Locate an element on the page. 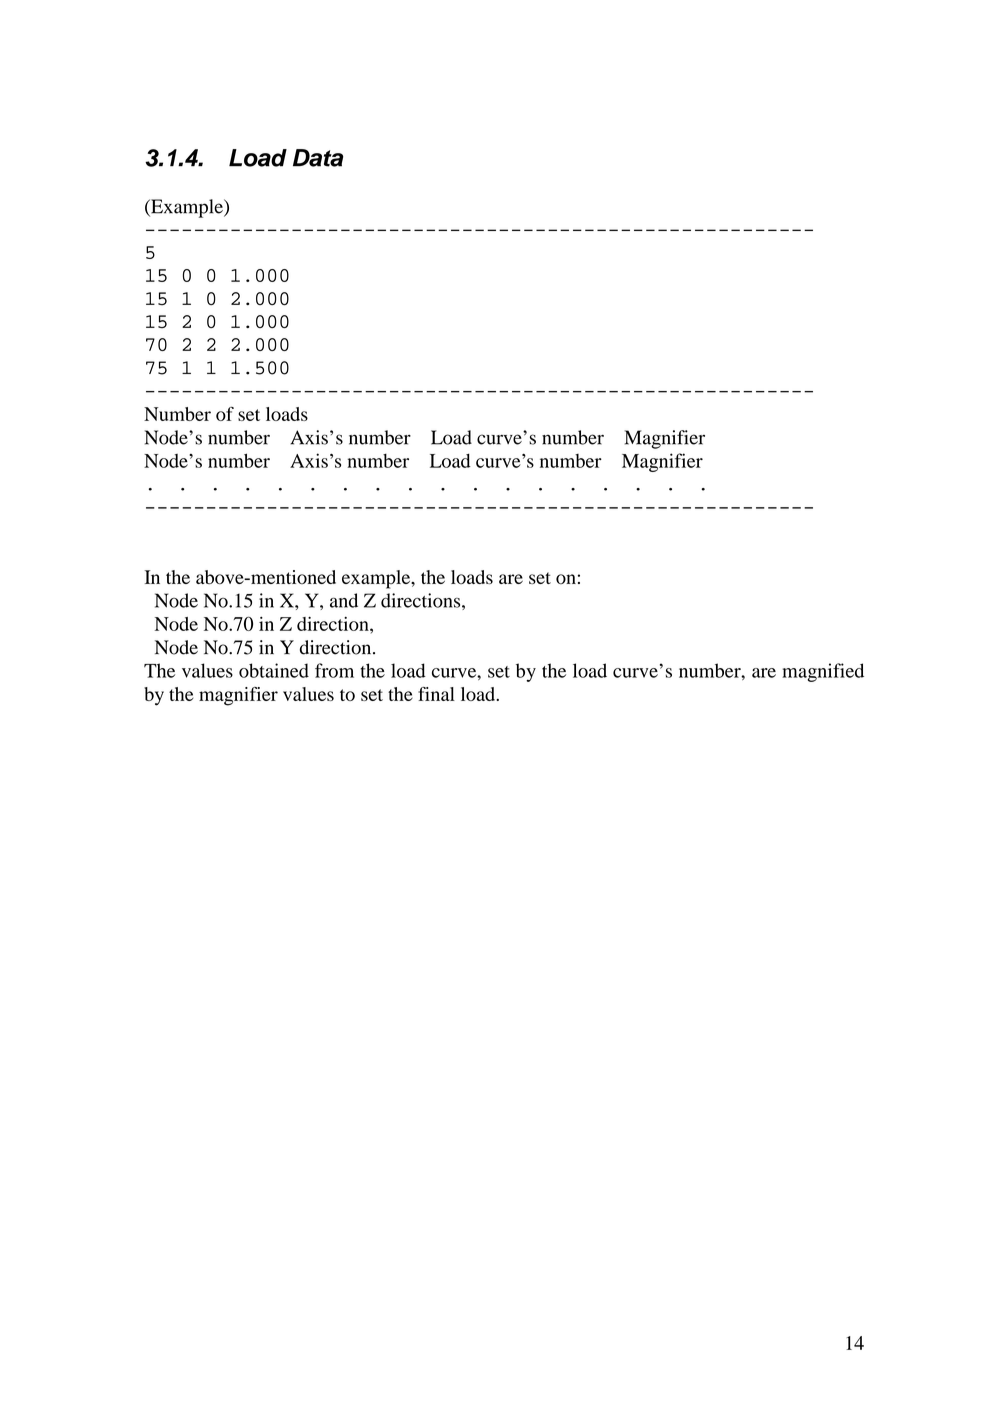 This document has width=1008, height=1427. Data is located at coordinates (318, 158).
